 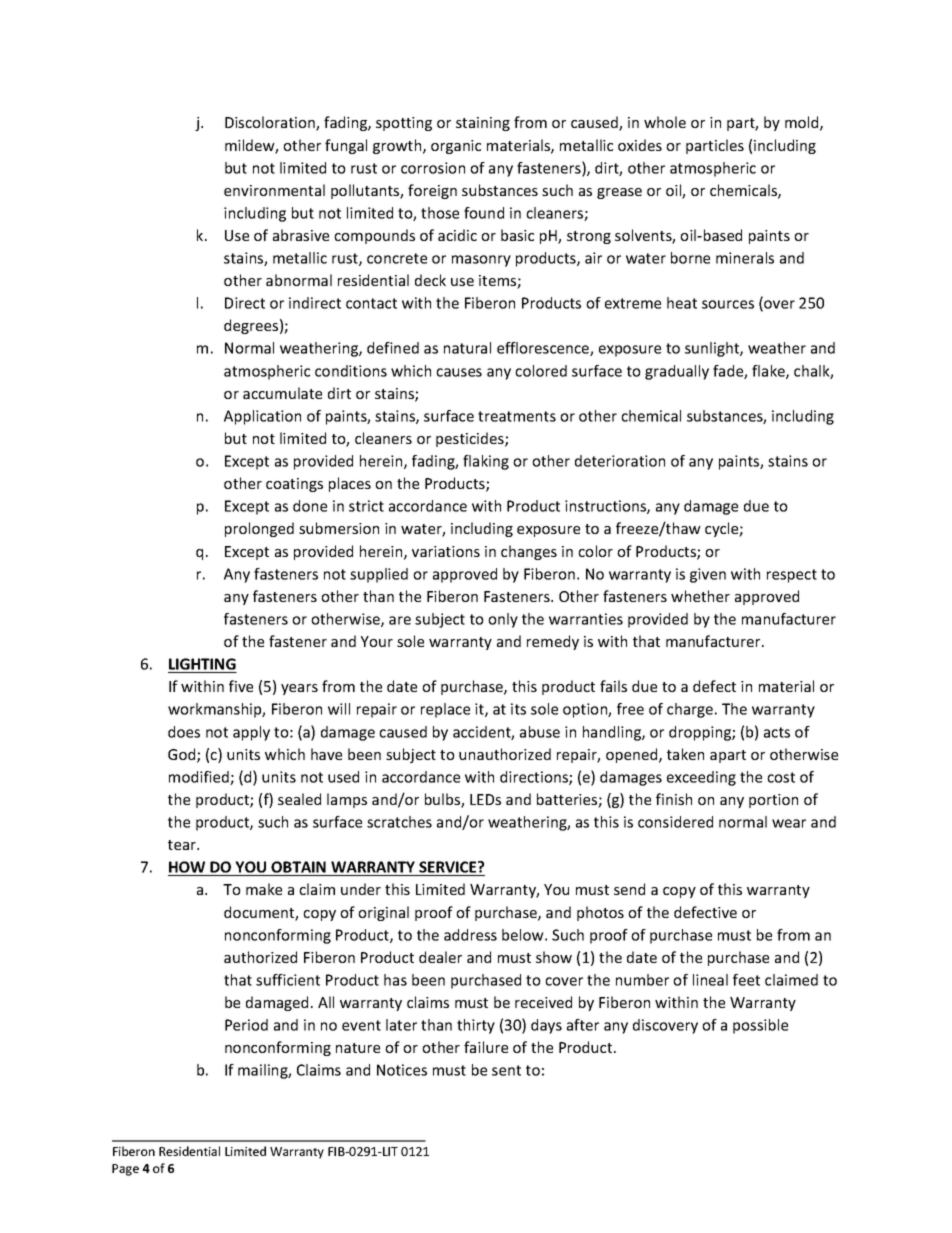 What do you see at coordinates (665, 122) in the document?
I see `whole` at bounding box center [665, 122].
